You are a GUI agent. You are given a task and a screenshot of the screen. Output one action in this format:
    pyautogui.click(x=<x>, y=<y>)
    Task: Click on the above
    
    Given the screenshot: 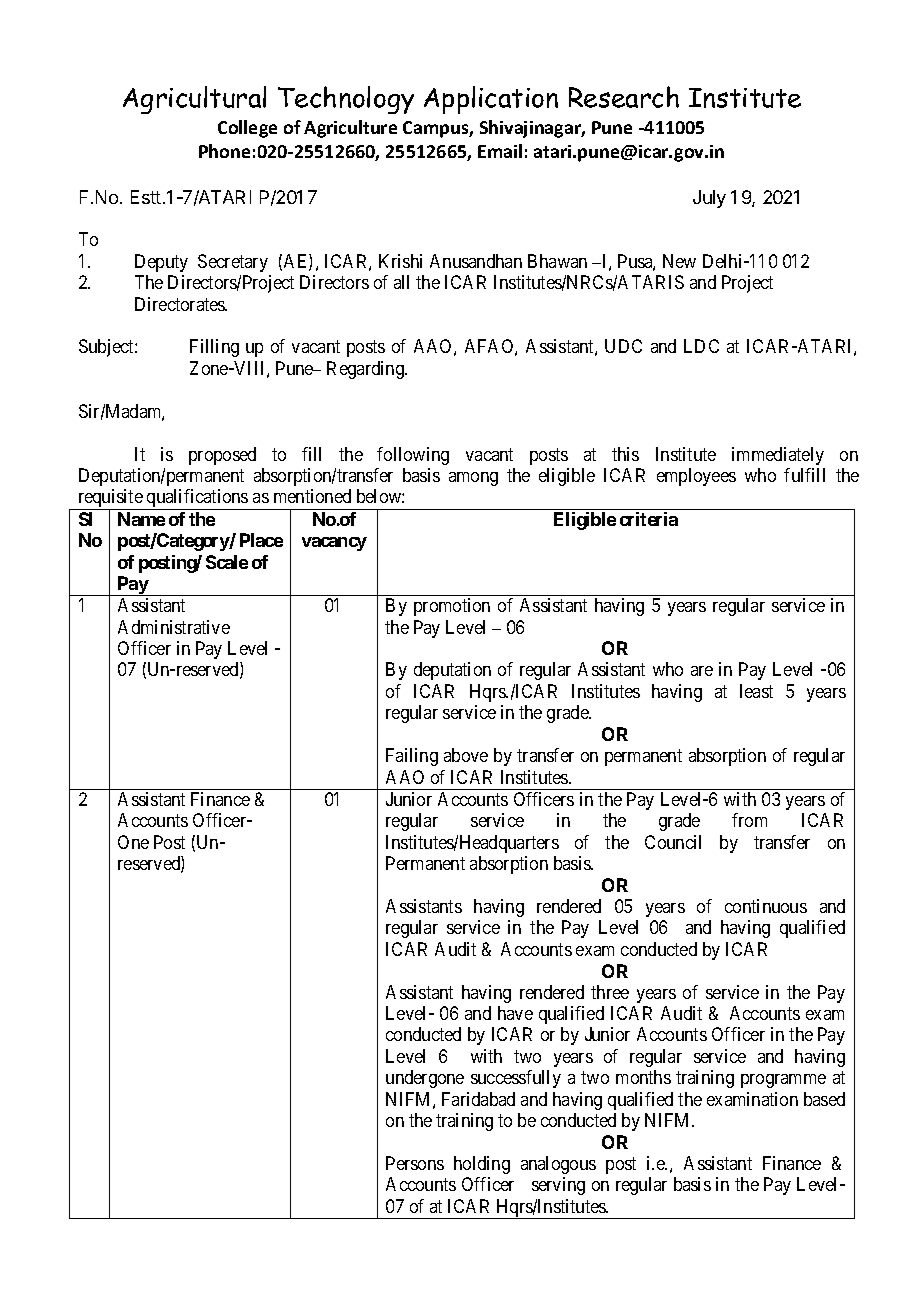 What is the action you would take?
    pyautogui.click(x=466, y=755)
